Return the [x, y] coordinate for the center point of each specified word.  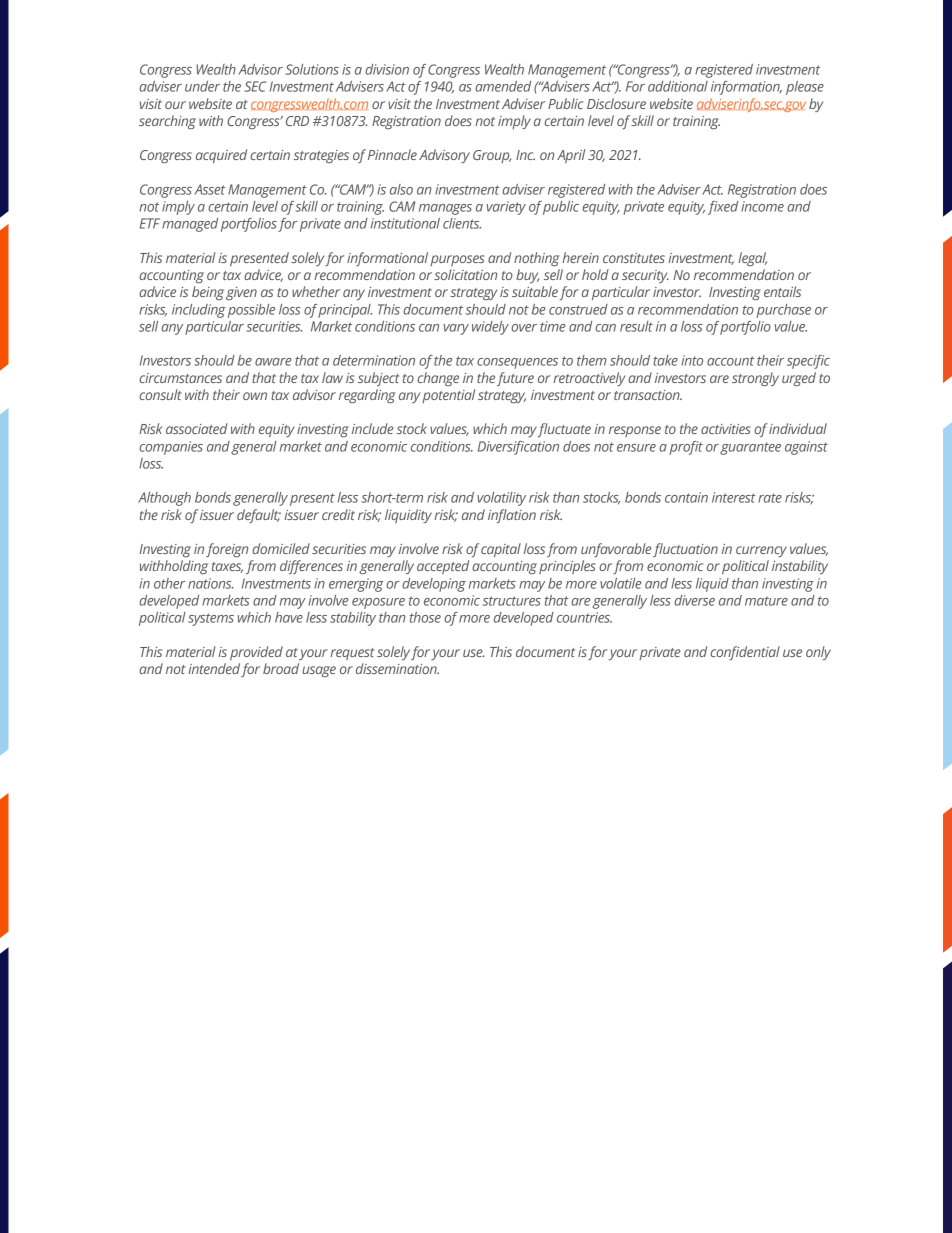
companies [171, 448]
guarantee [750, 448]
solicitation [465, 274]
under [202, 86]
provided [256, 653]
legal [752, 259]
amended [503, 86]
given [241, 293]
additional [678, 86]
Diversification [518, 448]
